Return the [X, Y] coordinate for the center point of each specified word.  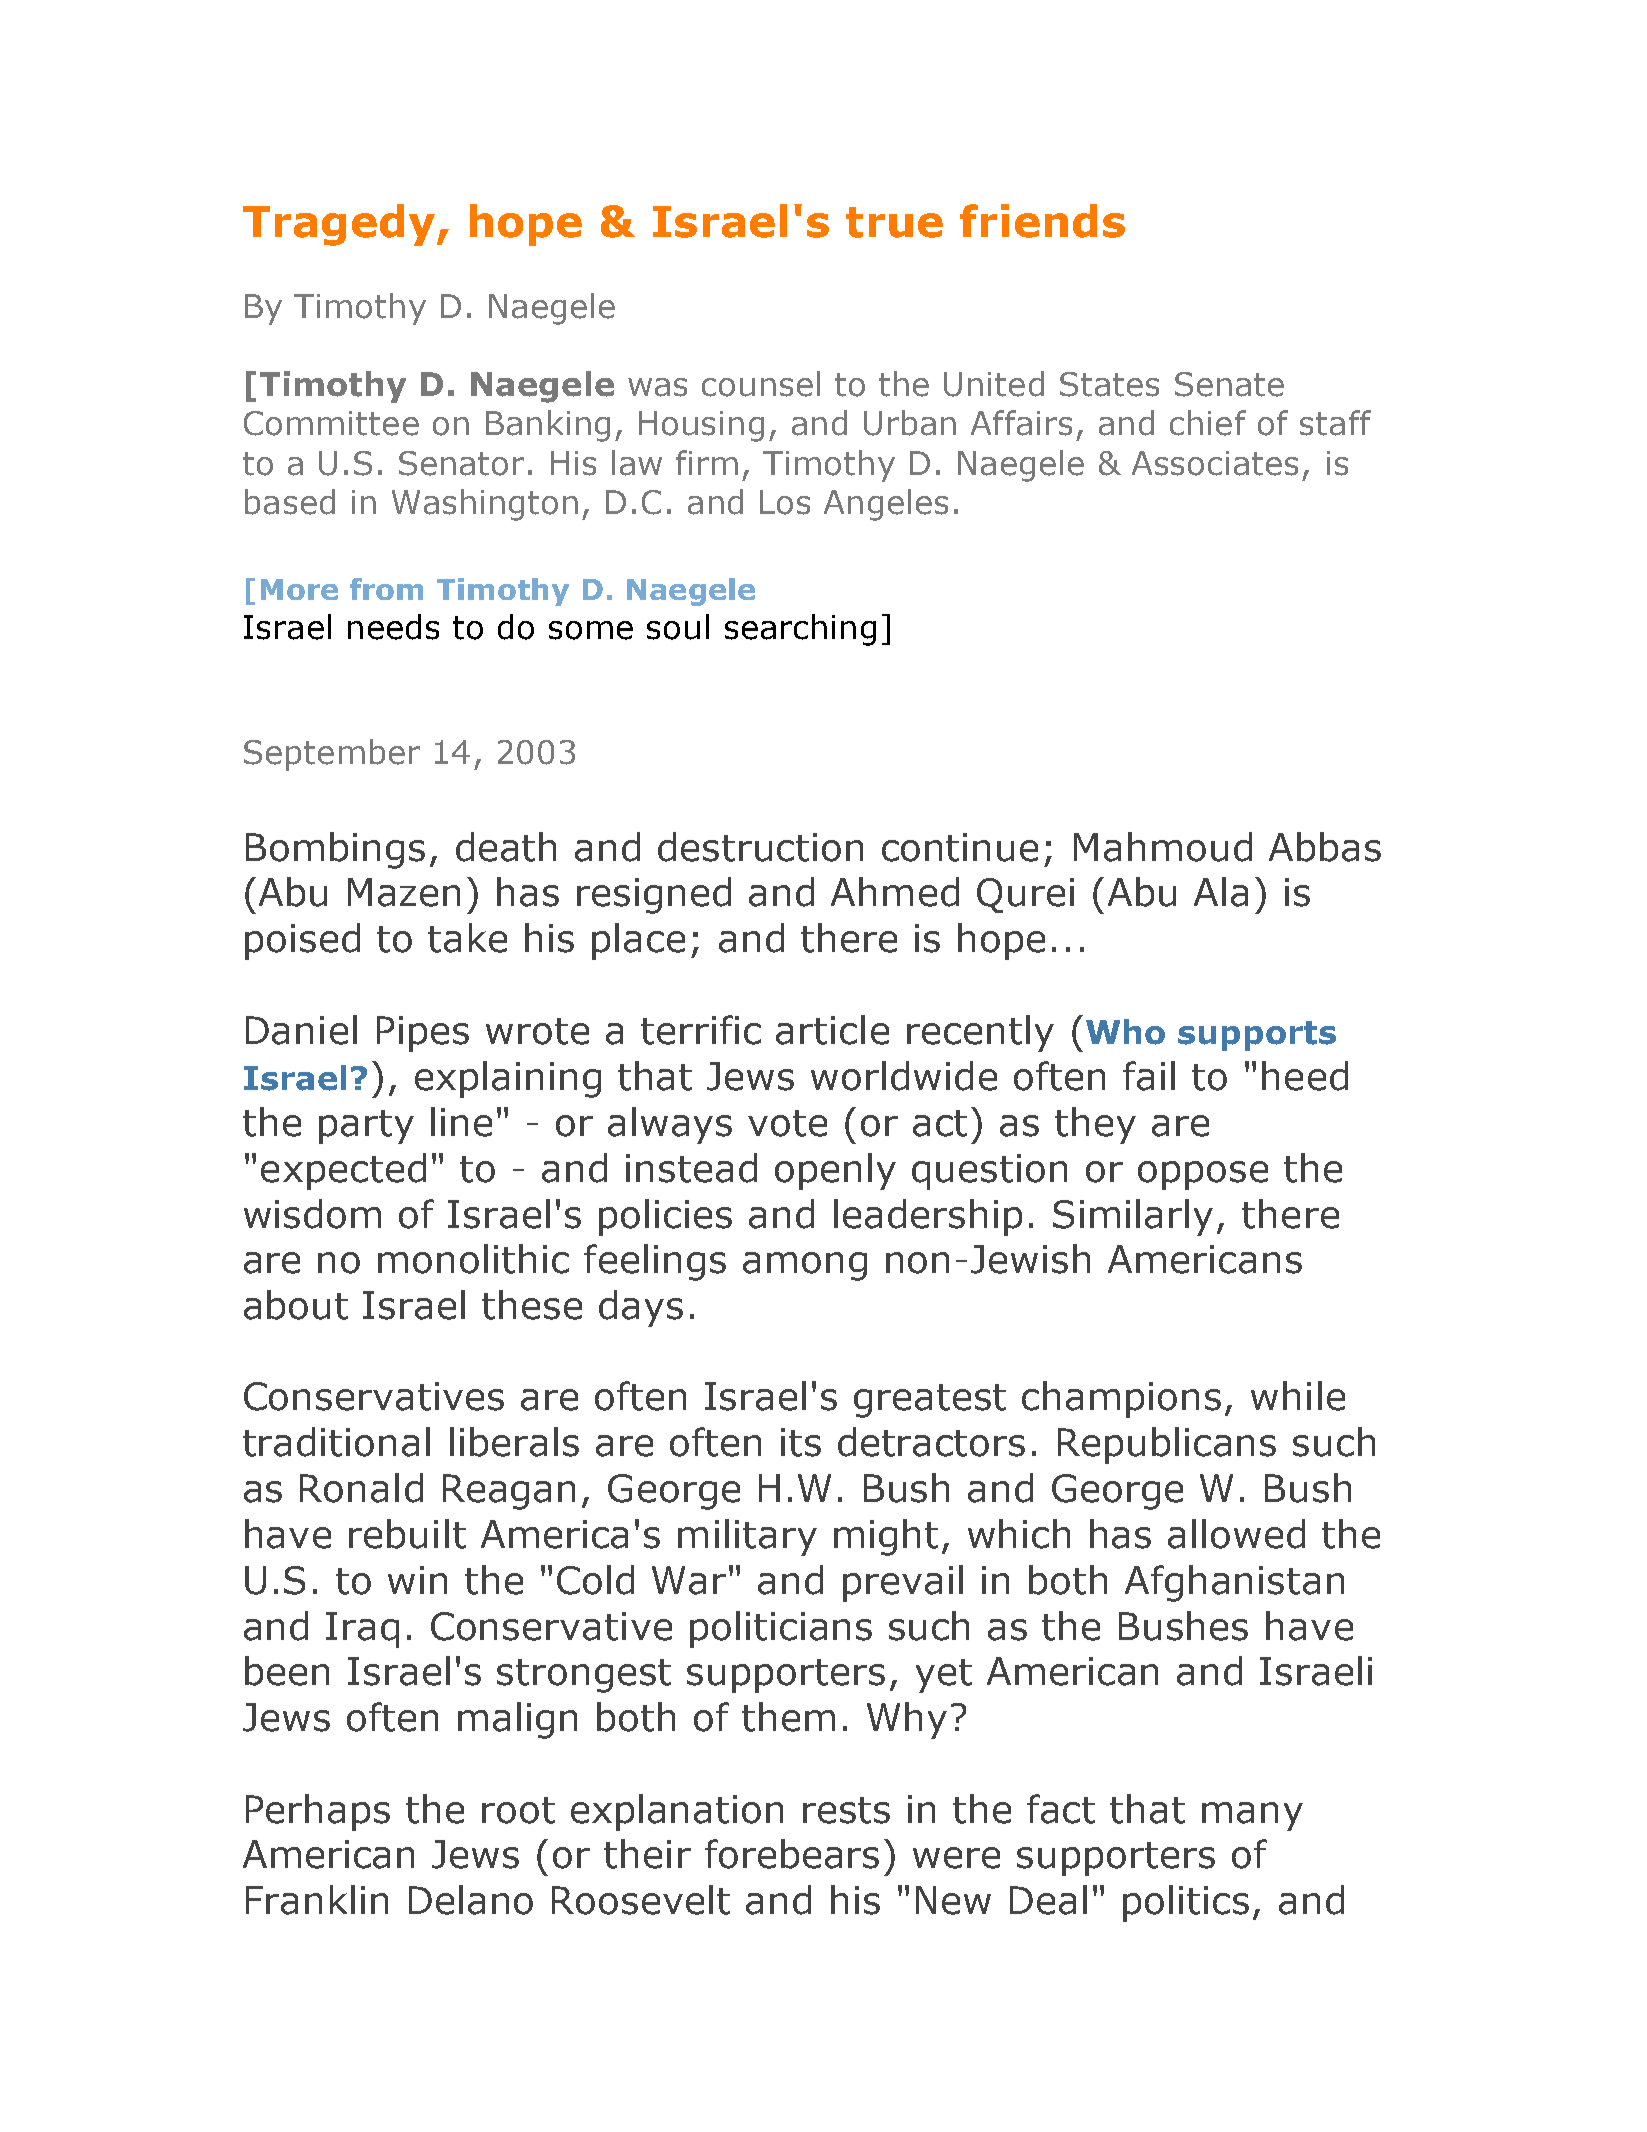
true [894, 222]
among [805, 1266]
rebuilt [407, 1534]
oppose [1203, 1175]
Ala [1221, 892]
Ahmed [895, 892]
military [747, 1537]
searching [800, 630]
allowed [1236, 1534]
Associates [1215, 463]
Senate [1229, 384]
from [386, 589]
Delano [471, 1900]
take [467, 938]
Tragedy [340, 225]
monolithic [473, 1259]
